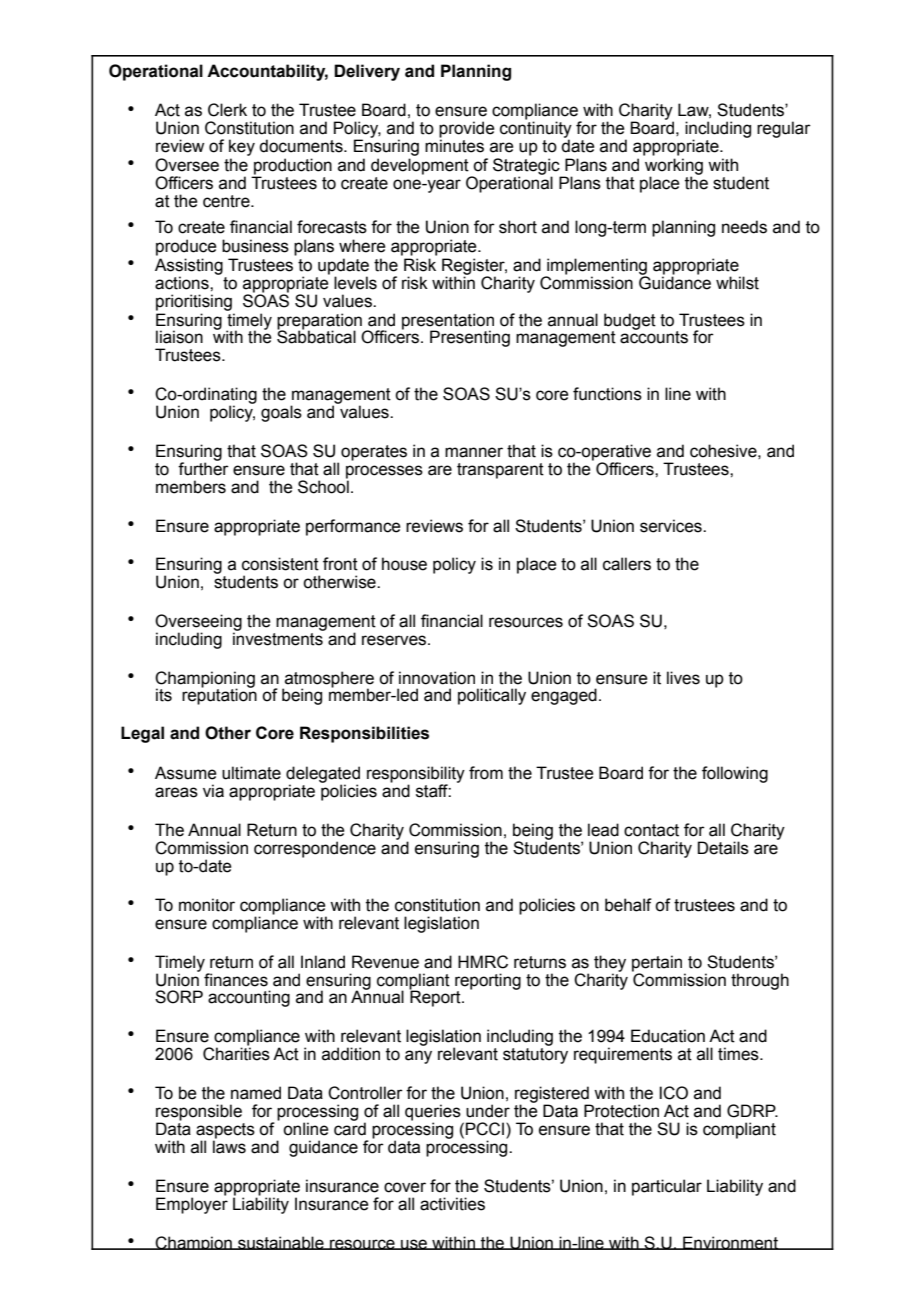 Image resolution: width=924 pixels, height=1307 pixels. I want to click on Clerk, so click(227, 110).
